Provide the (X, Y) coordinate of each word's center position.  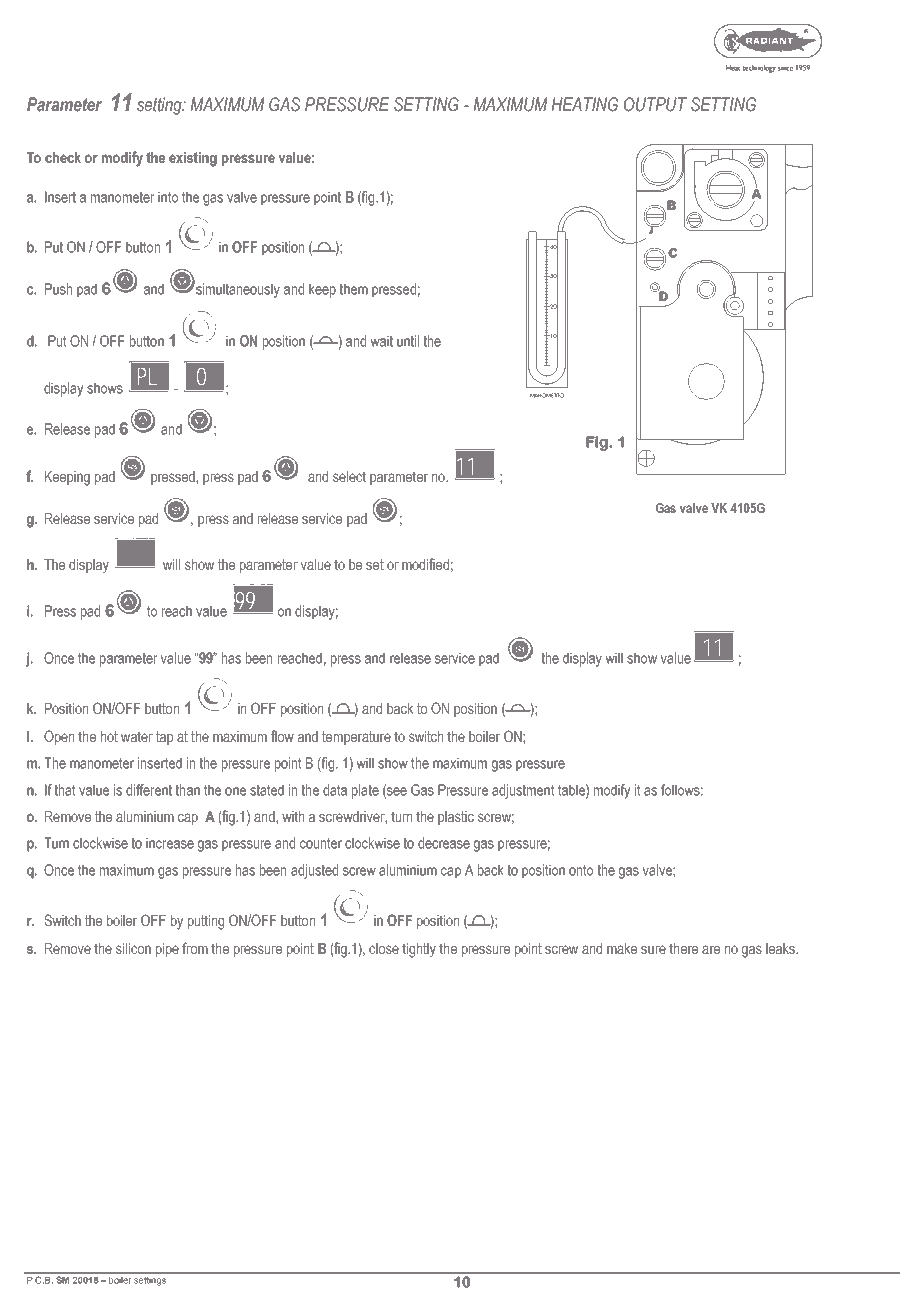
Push (58, 289)
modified (425, 564)
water (137, 736)
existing (193, 159)
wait (381, 341)
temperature (356, 738)
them (353, 289)
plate (365, 791)
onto (581, 870)
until (408, 341)
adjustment (523, 791)
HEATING (585, 104)
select (349, 476)
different (149, 790)
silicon (133, 948)
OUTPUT (655, 104)
